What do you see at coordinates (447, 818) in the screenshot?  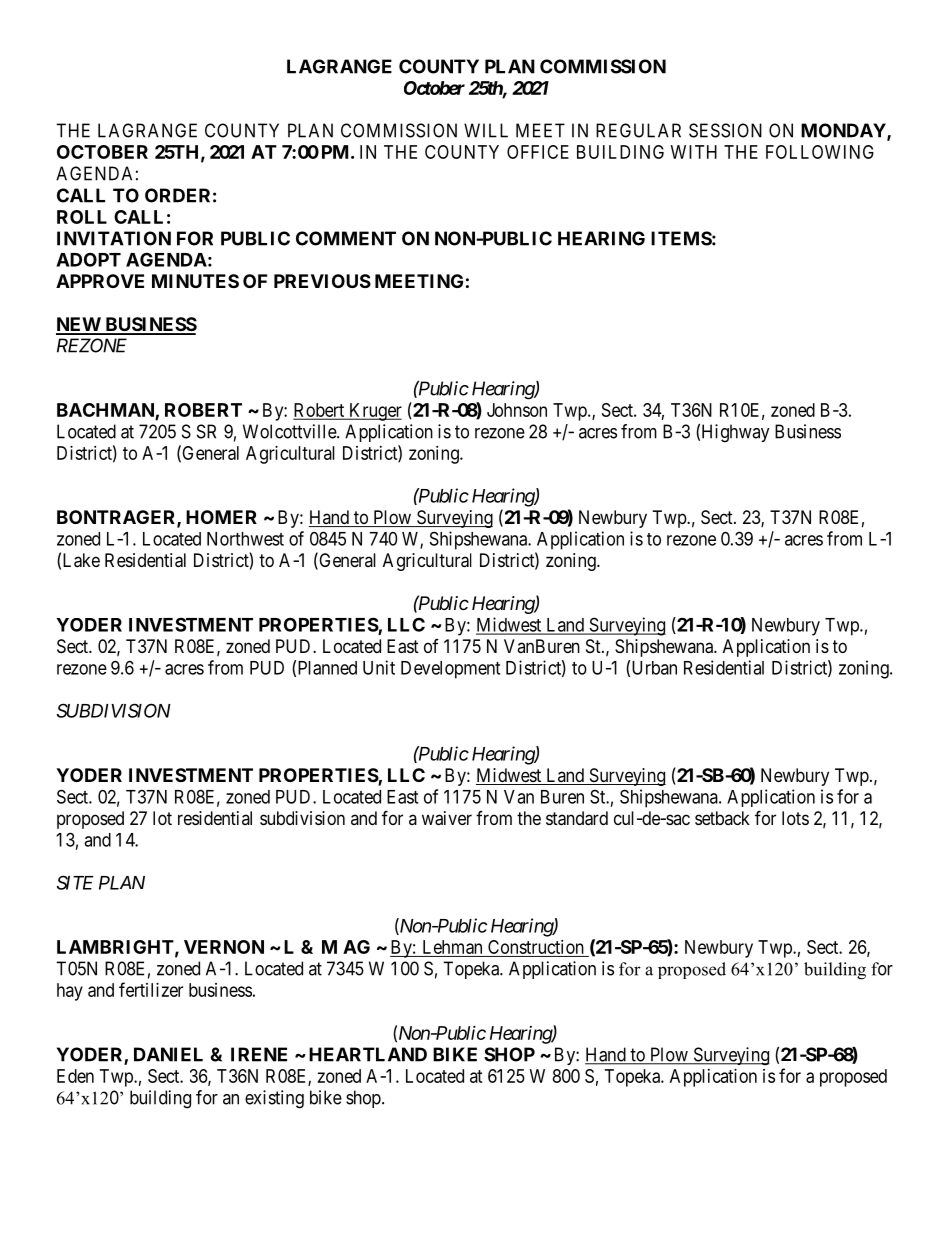 I see `waiver` at bounding box center [447, 818].
